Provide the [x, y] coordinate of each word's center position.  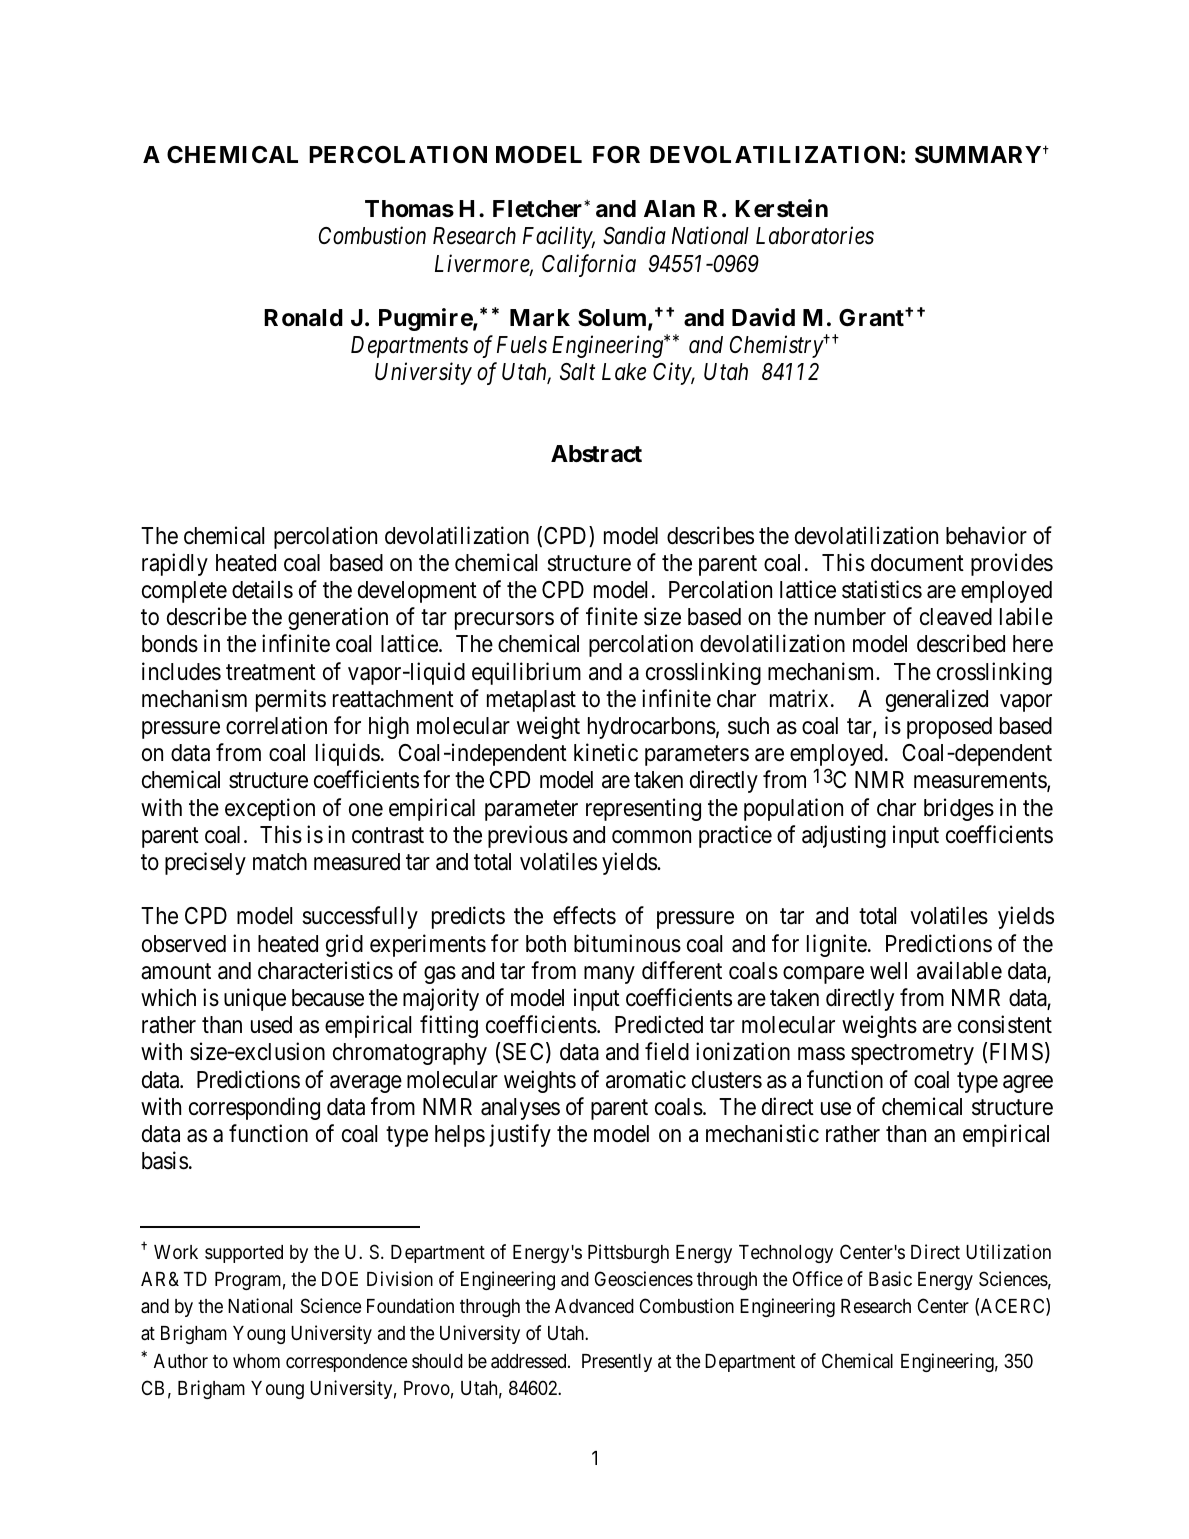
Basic [890, 1278]
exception [270, 809]
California [589, 265]
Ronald [303, 318]
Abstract [596, 454]
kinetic [606, 752]
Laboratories [815, 235]
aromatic [646, 1079]
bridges [959, 809]
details [262, 589]
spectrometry [912, 1055]
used [271, 1025]
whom [256, 1361]
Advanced [594, 1306]
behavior [986, 535]
